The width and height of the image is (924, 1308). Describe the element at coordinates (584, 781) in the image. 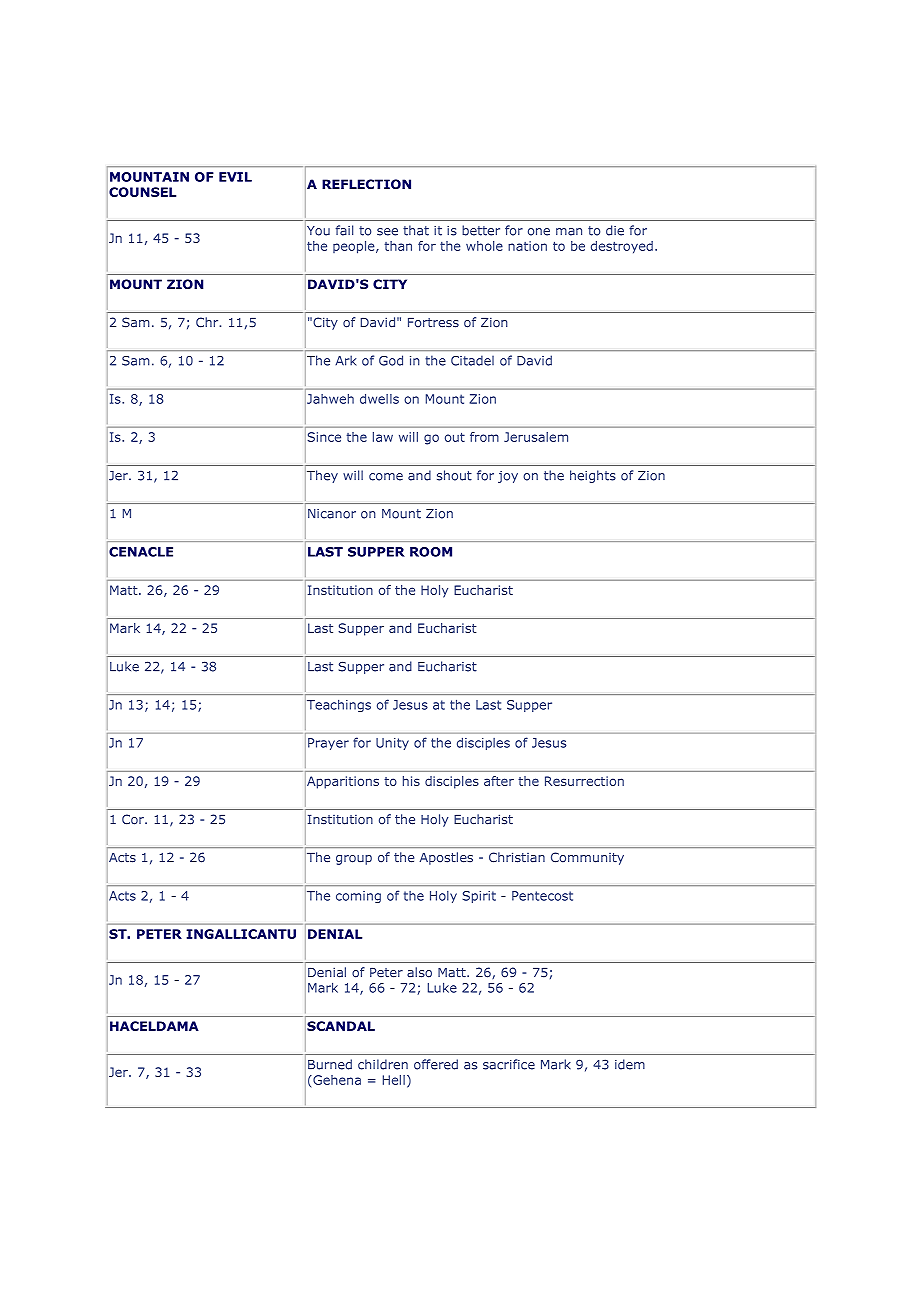

I see `Resurrection` at that location.
